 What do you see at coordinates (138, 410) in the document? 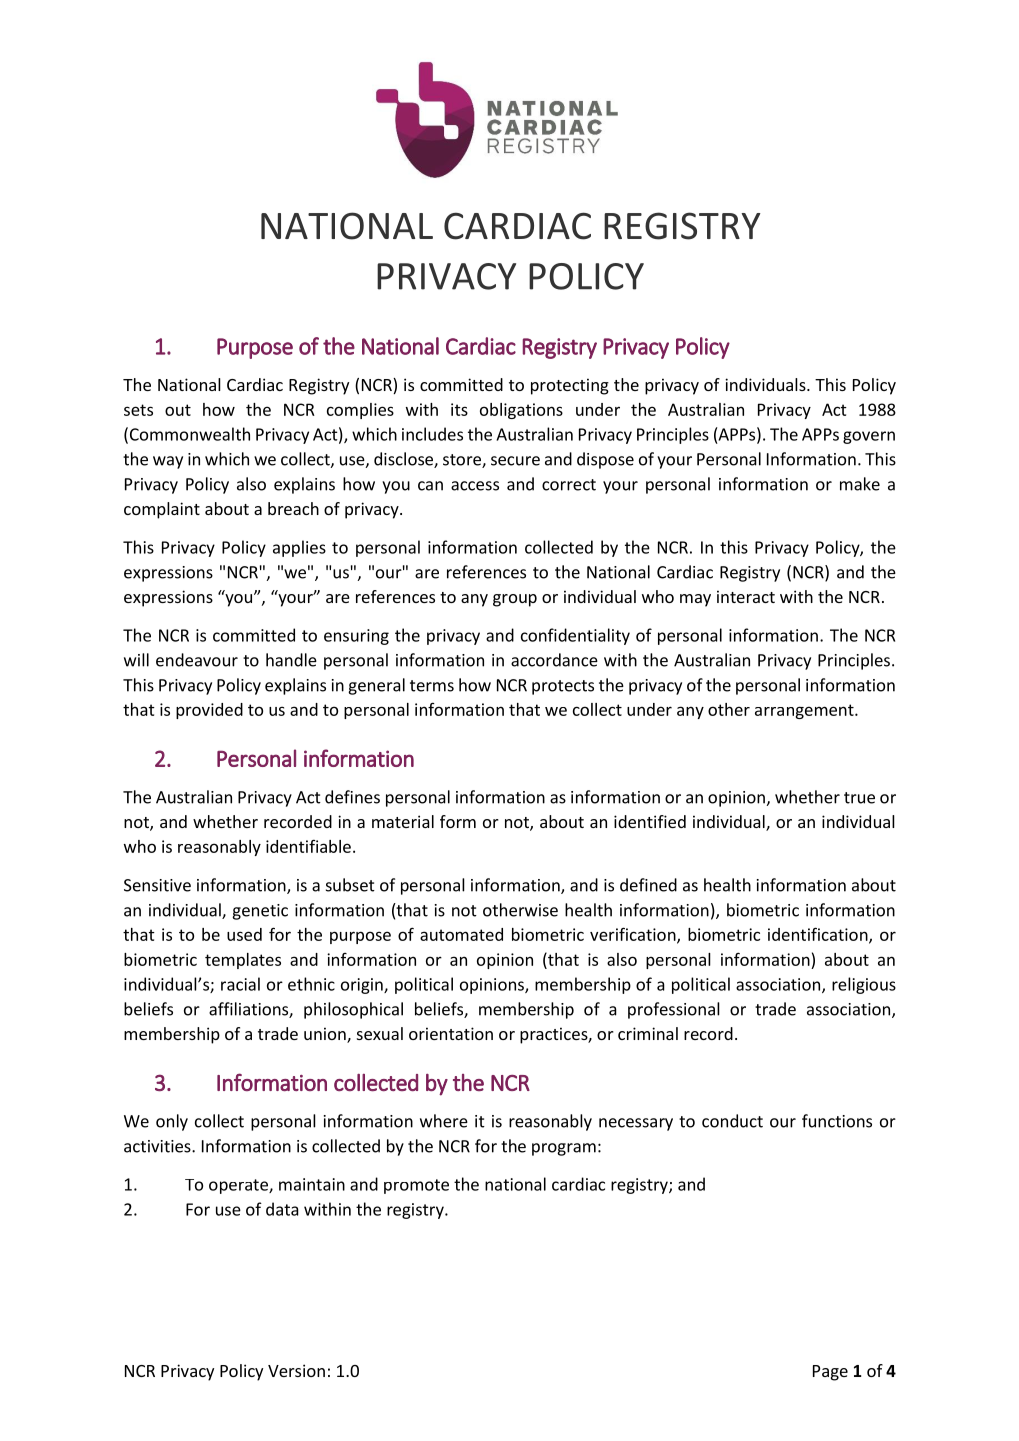
I see `sets` at bounding box center [138, 410].
